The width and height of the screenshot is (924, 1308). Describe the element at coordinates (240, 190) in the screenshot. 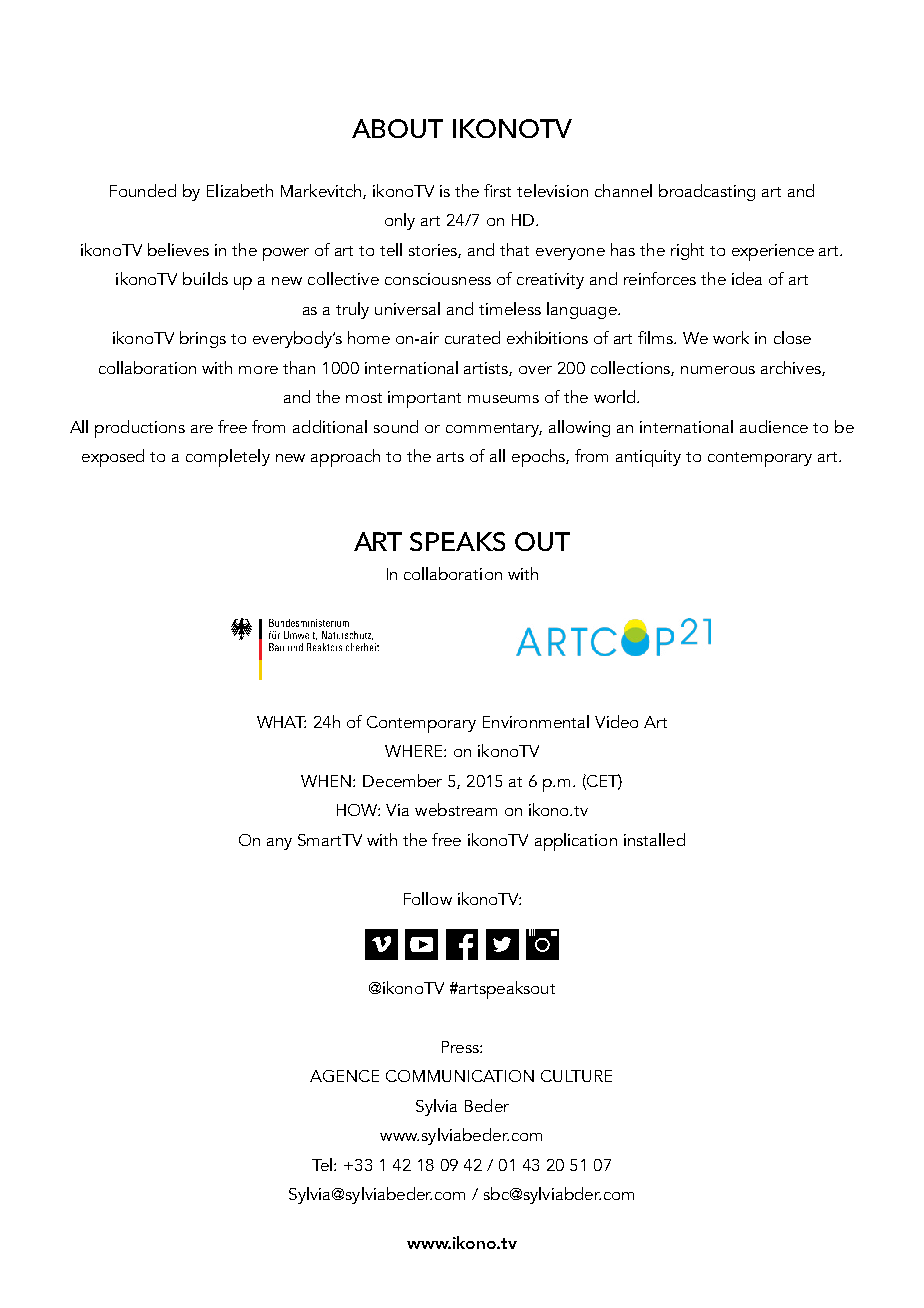

I see `Elizabeth` at that location.
